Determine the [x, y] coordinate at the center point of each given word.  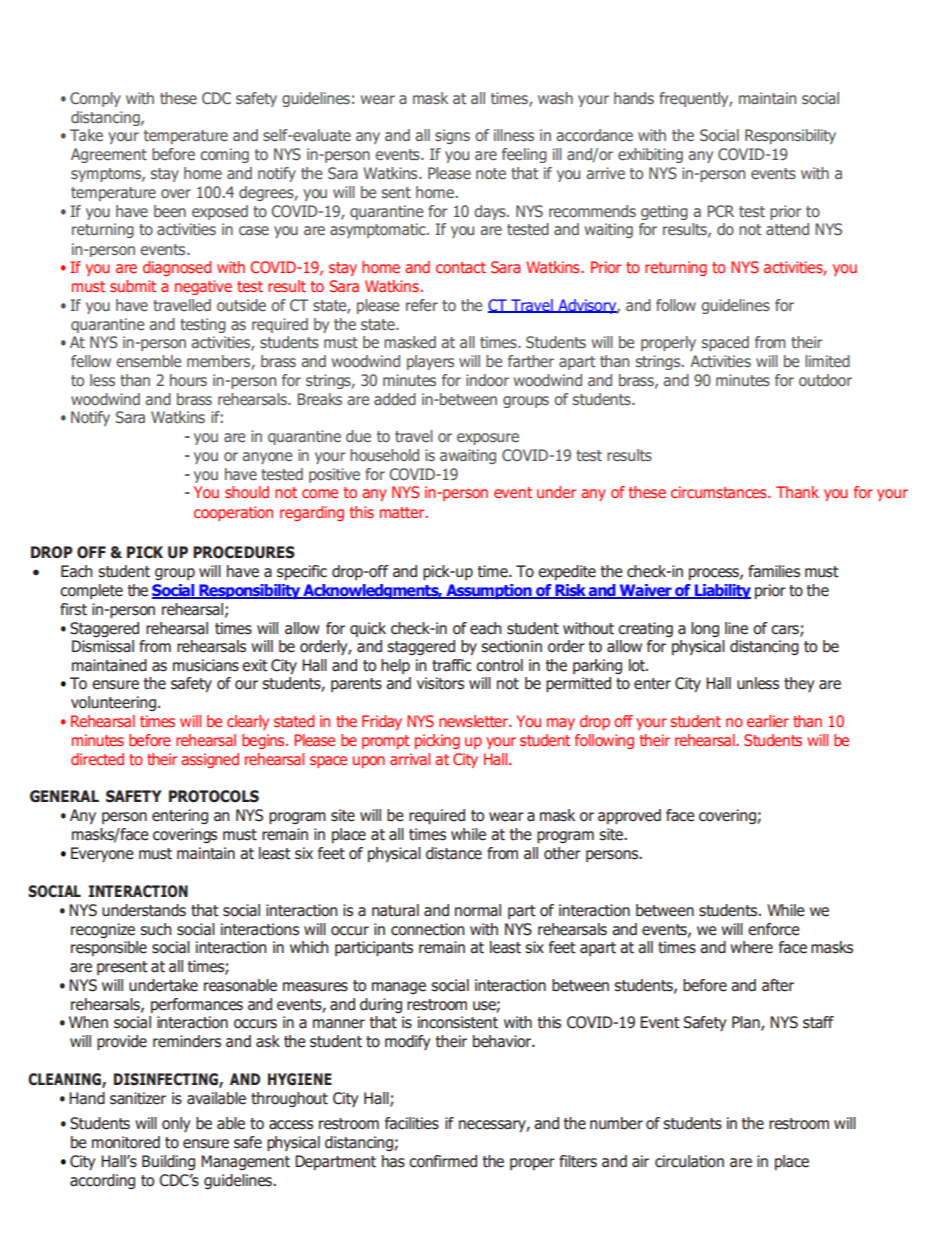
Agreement [109, 155]
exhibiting [650, 155]
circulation [689, 1161]
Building [168, 1162]
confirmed [443, 1161]
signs [452, 136]
